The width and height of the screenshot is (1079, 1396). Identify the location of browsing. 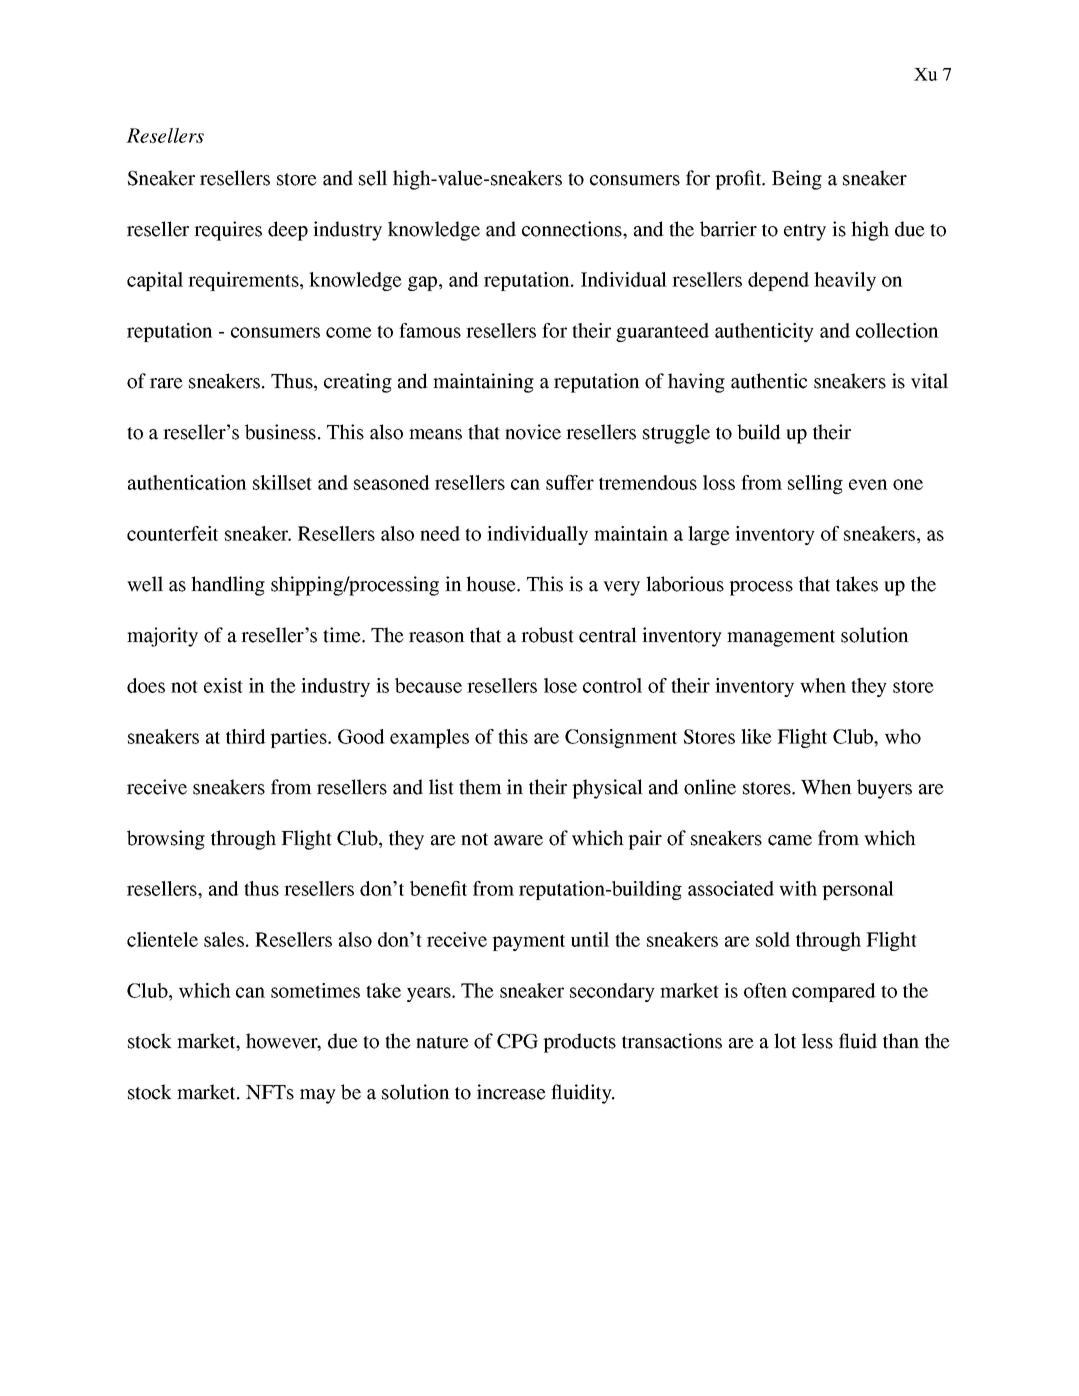
(166, 840).
